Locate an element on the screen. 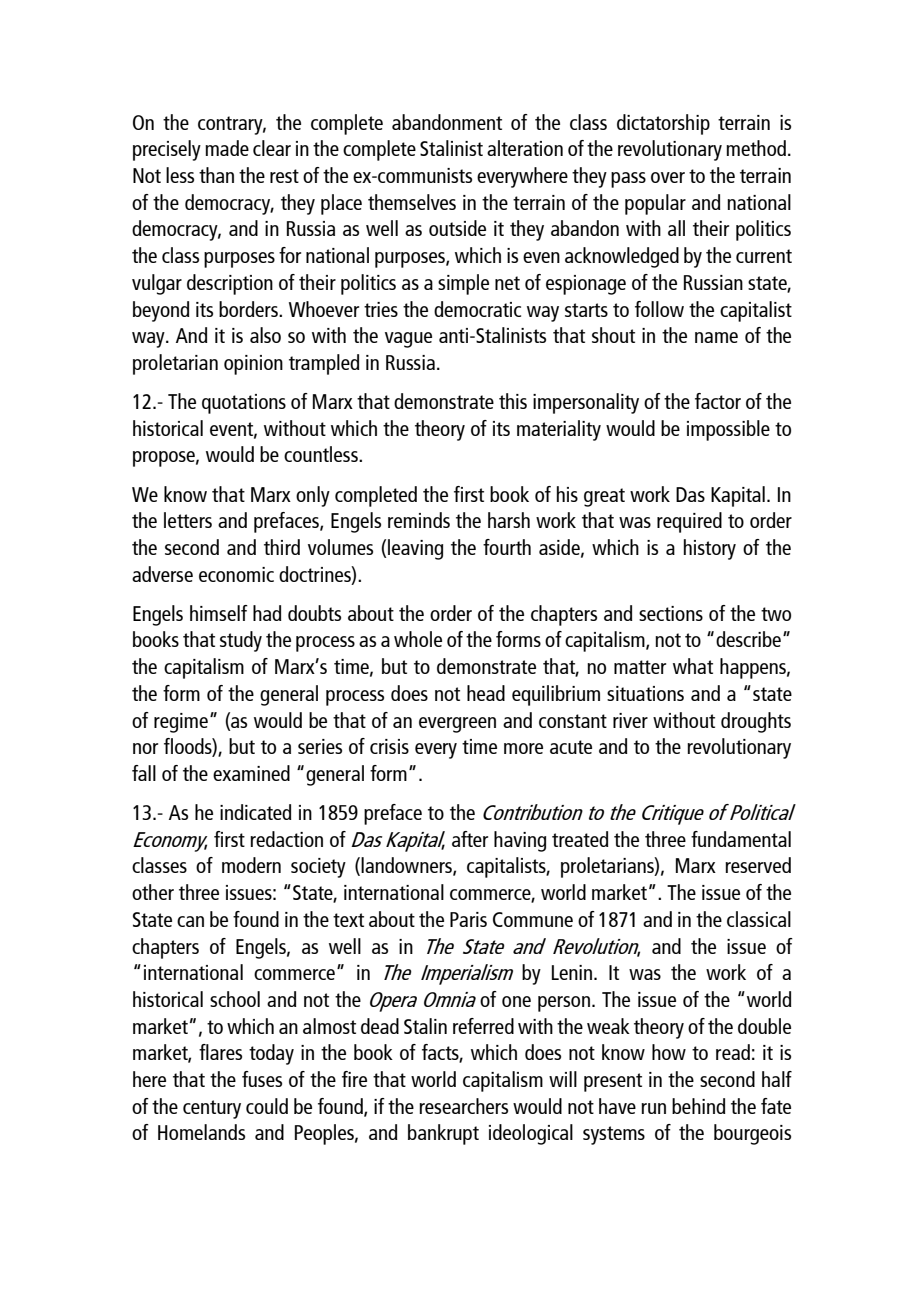 The image size is (924, 1308). examined is located at coordinates (251, 773).
